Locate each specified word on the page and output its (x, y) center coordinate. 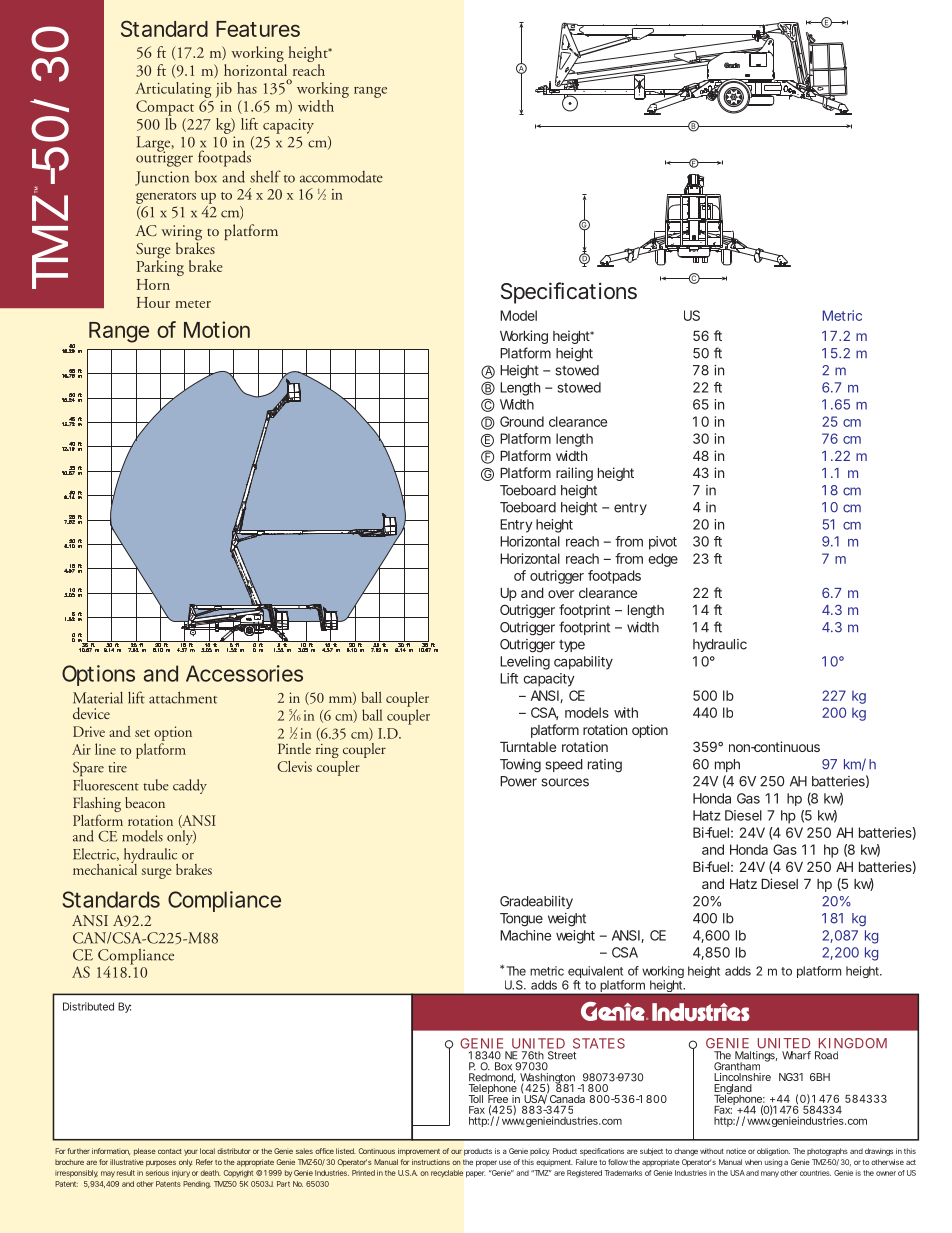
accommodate (341, 177)
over (561, 594)
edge (663, 560)
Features (258, 29)
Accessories (244, 673)
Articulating (173, 90)
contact (170, 1151)
